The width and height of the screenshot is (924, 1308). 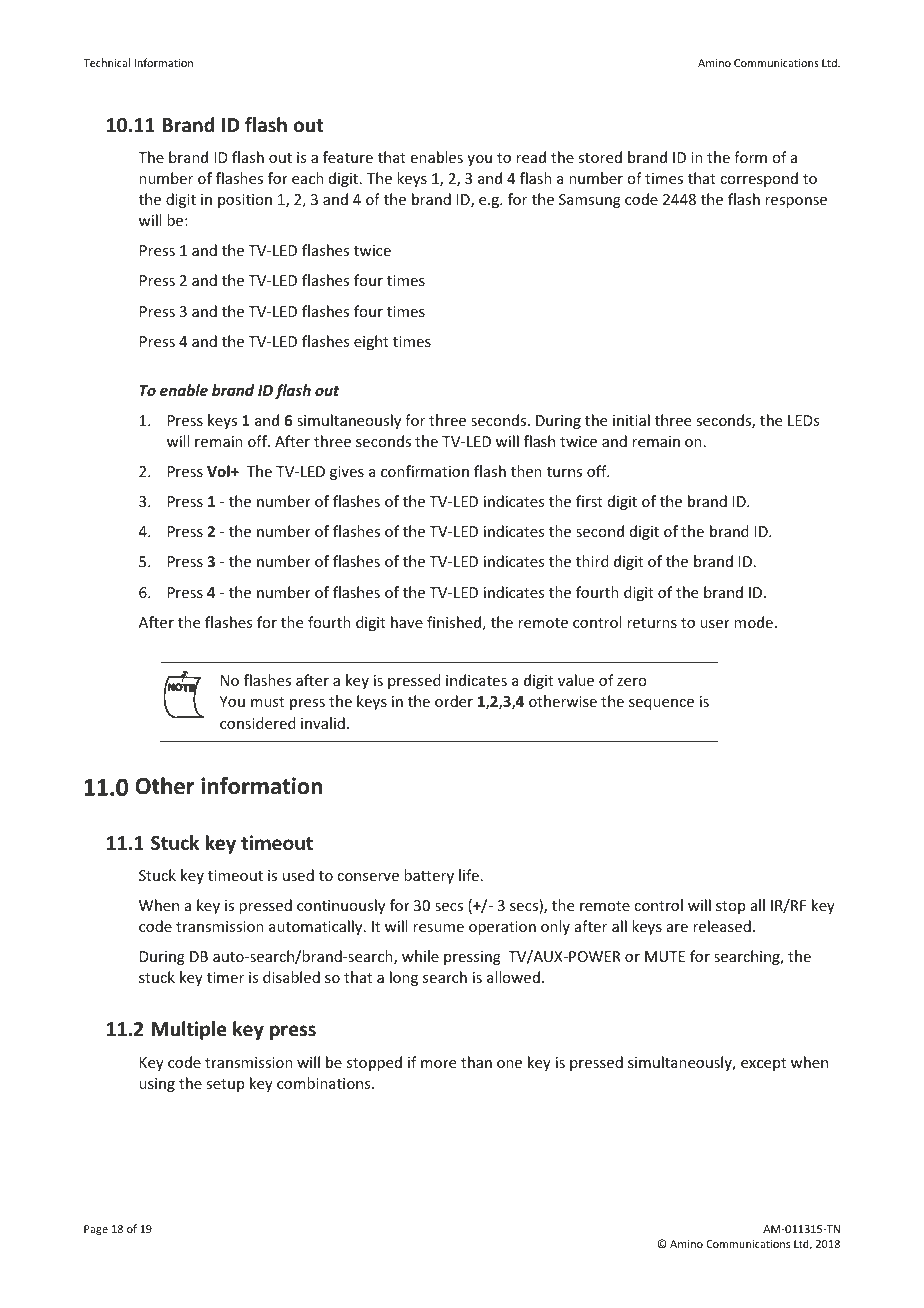 I want to click on user, so click(x=715, y=624).
